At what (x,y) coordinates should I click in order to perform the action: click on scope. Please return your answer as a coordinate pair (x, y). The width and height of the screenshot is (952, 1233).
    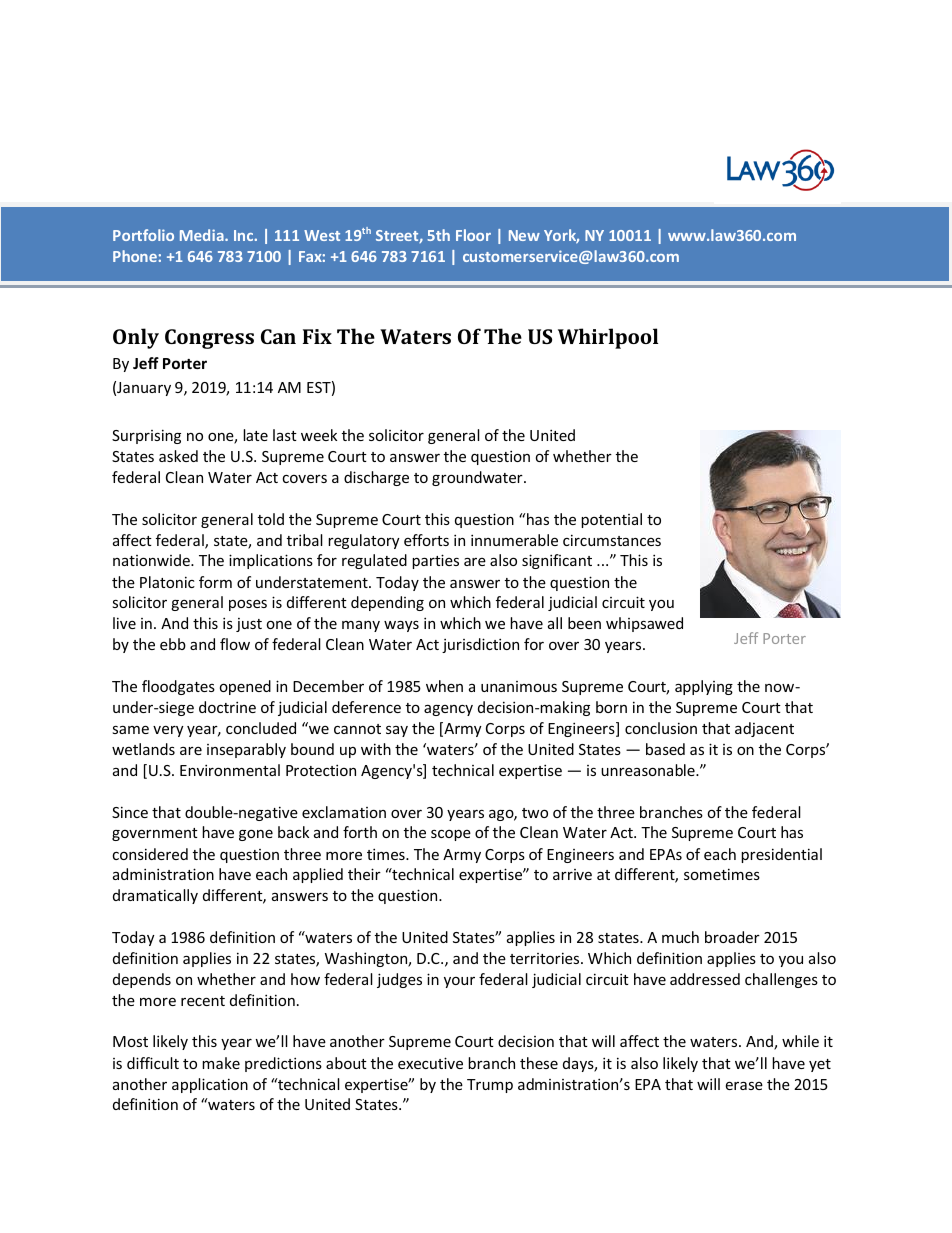
    Looking at the image, I should click on (451, 835).
